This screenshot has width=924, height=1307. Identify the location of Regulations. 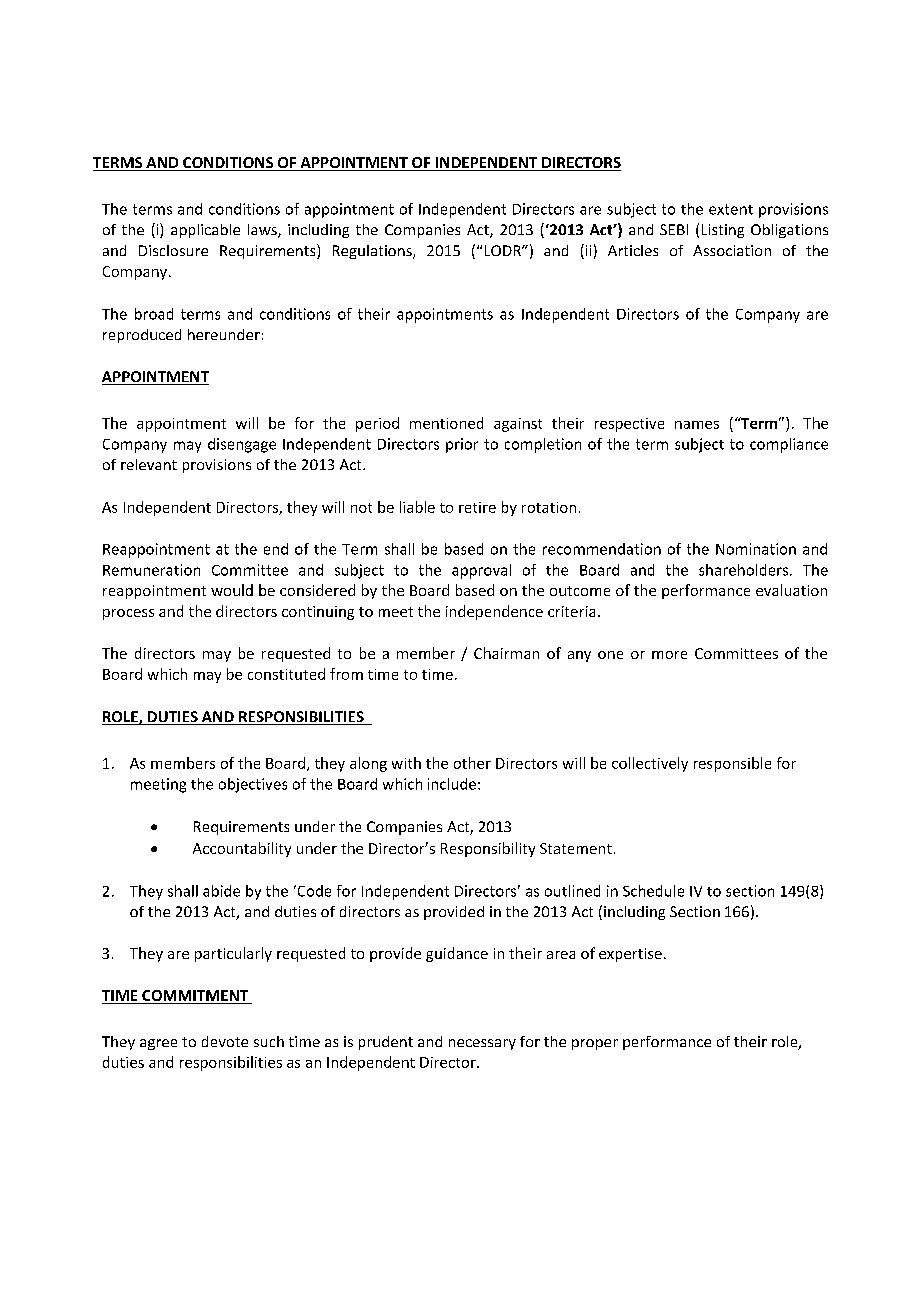
(373, 252).
